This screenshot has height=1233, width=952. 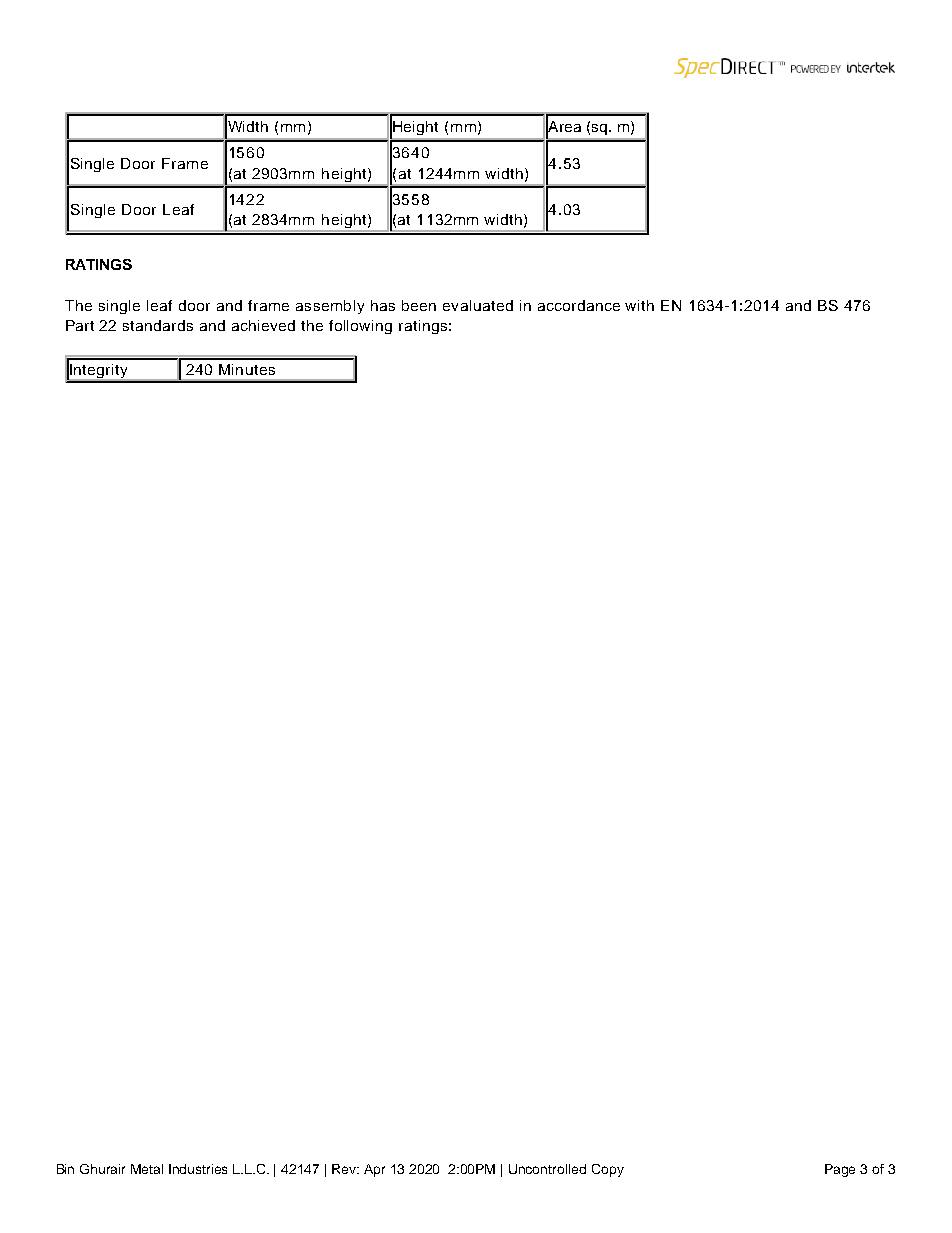 What do you see at coordinates (158, 325) in the screenshot?
I see `standards` at bounding box center [158, 325].
